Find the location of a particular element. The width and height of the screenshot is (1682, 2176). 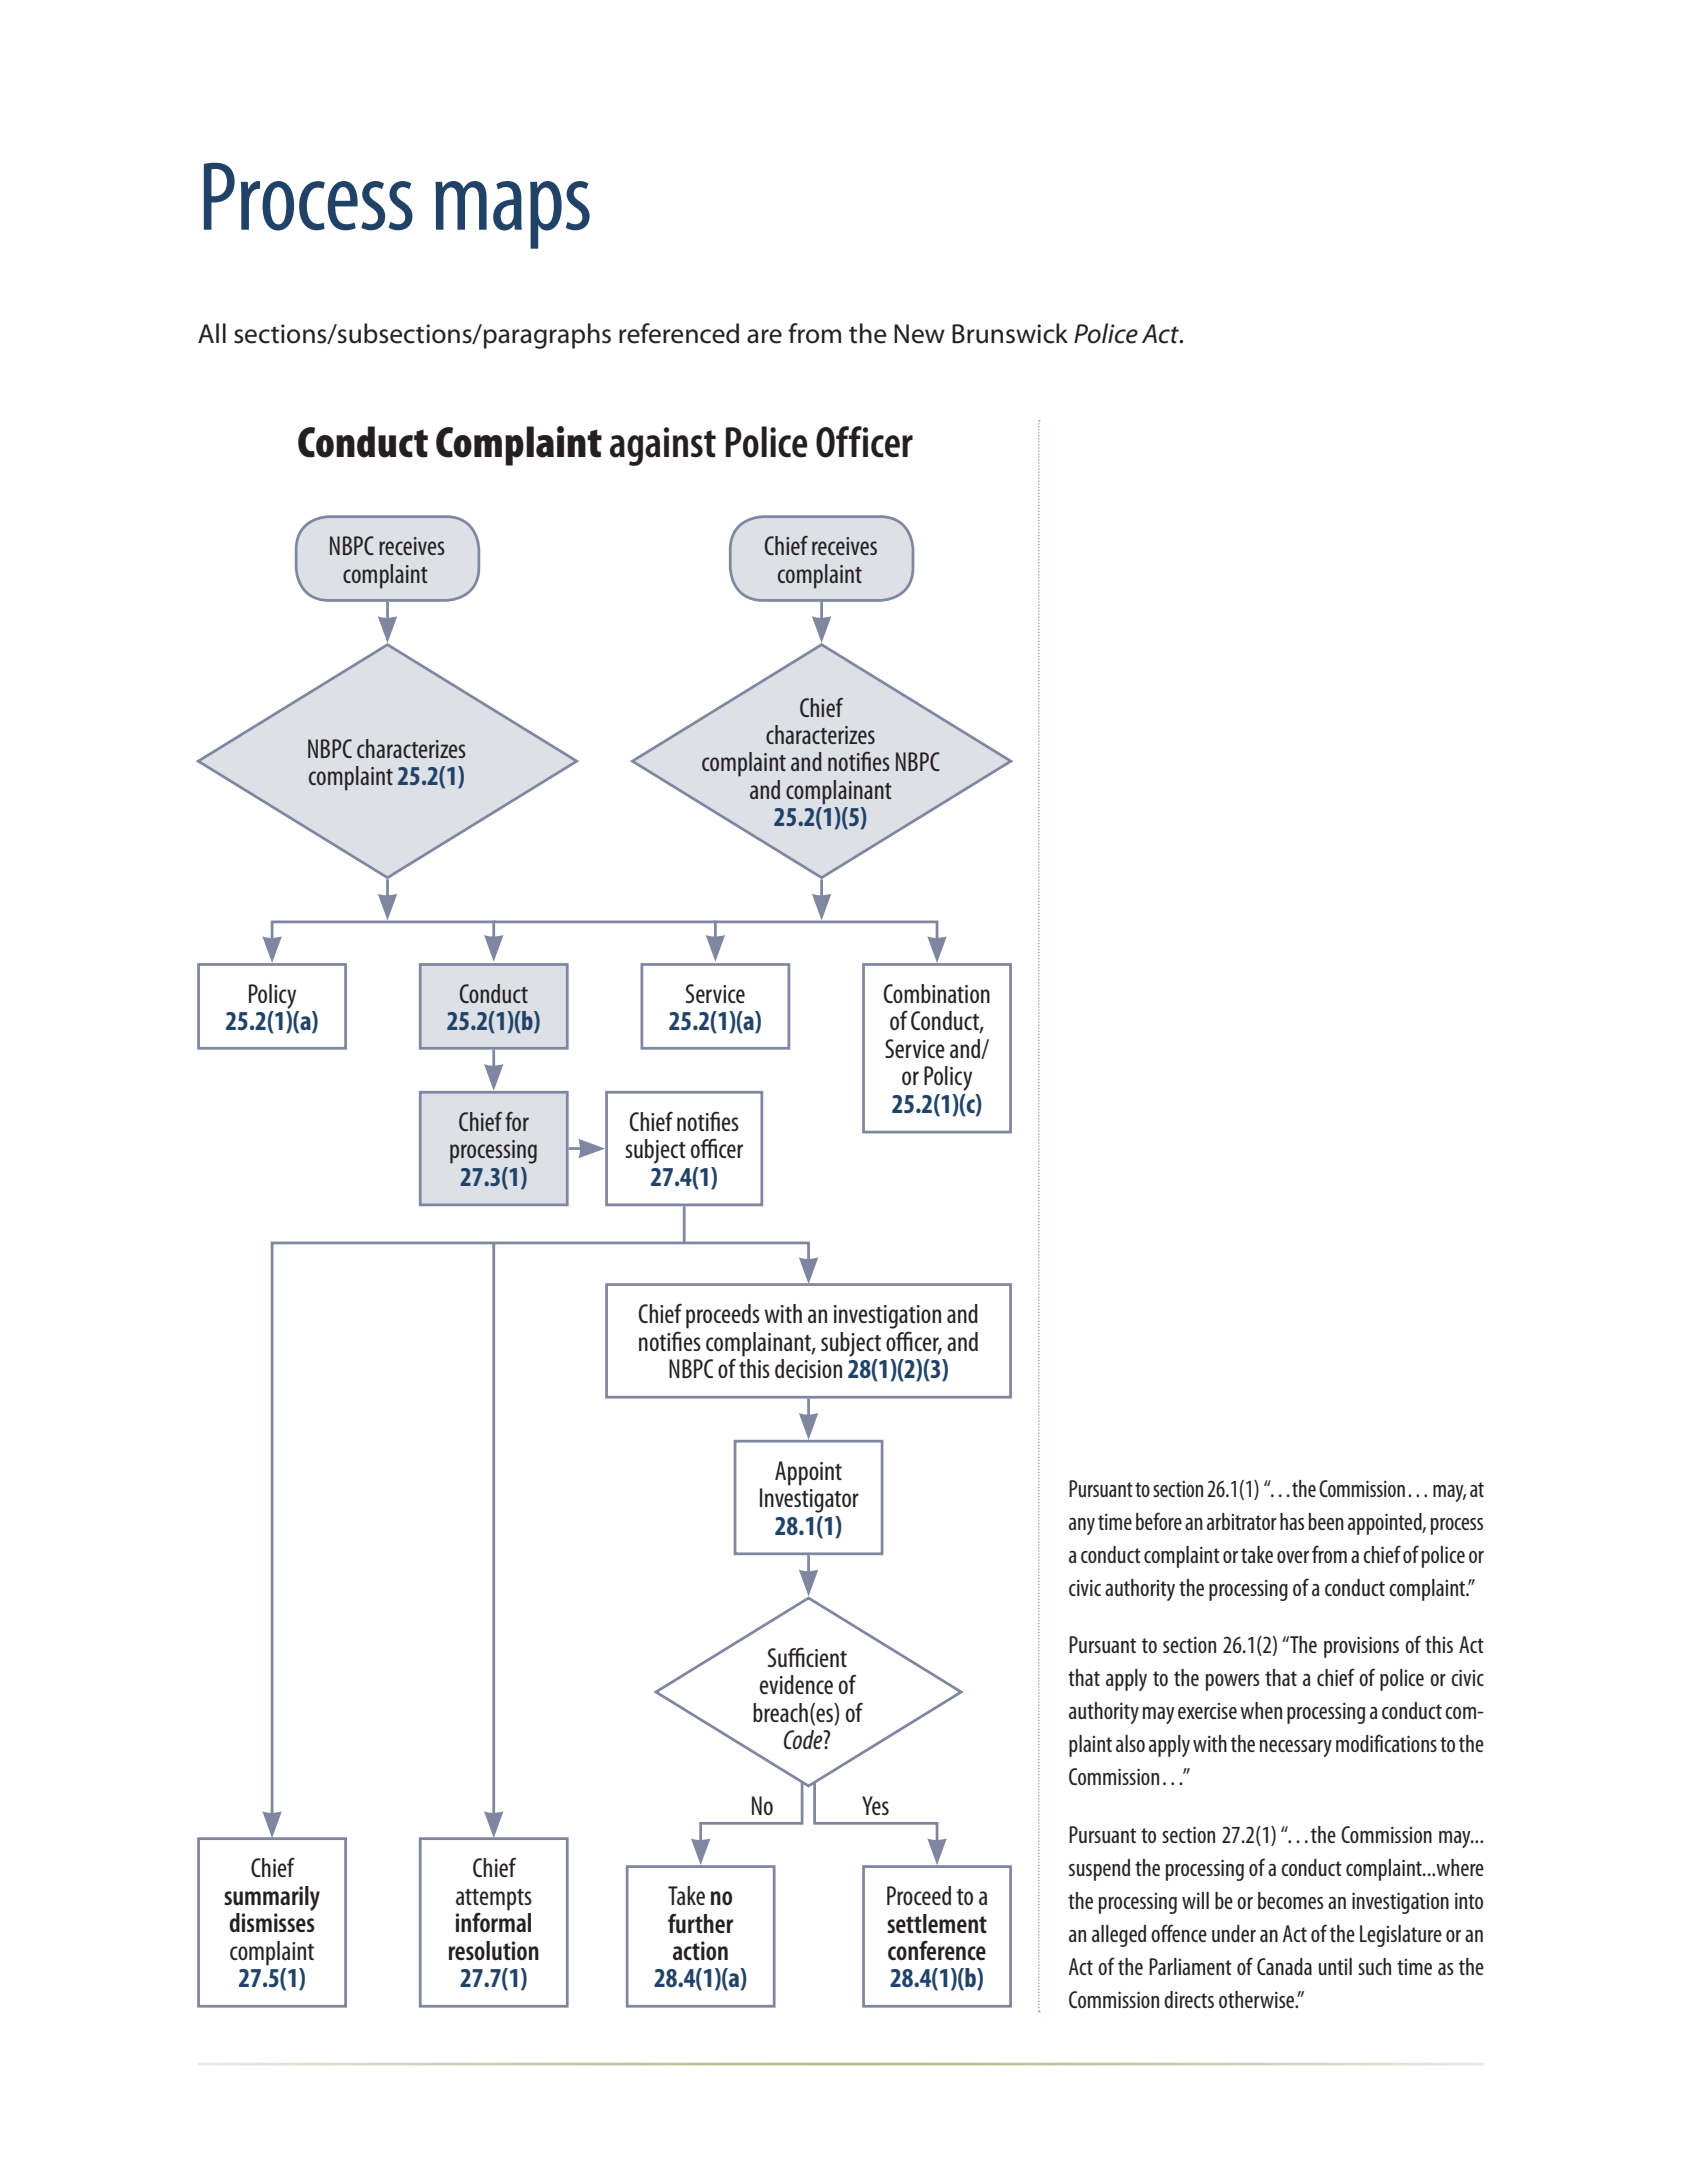

Combination is located at coordinates (936, 993).
